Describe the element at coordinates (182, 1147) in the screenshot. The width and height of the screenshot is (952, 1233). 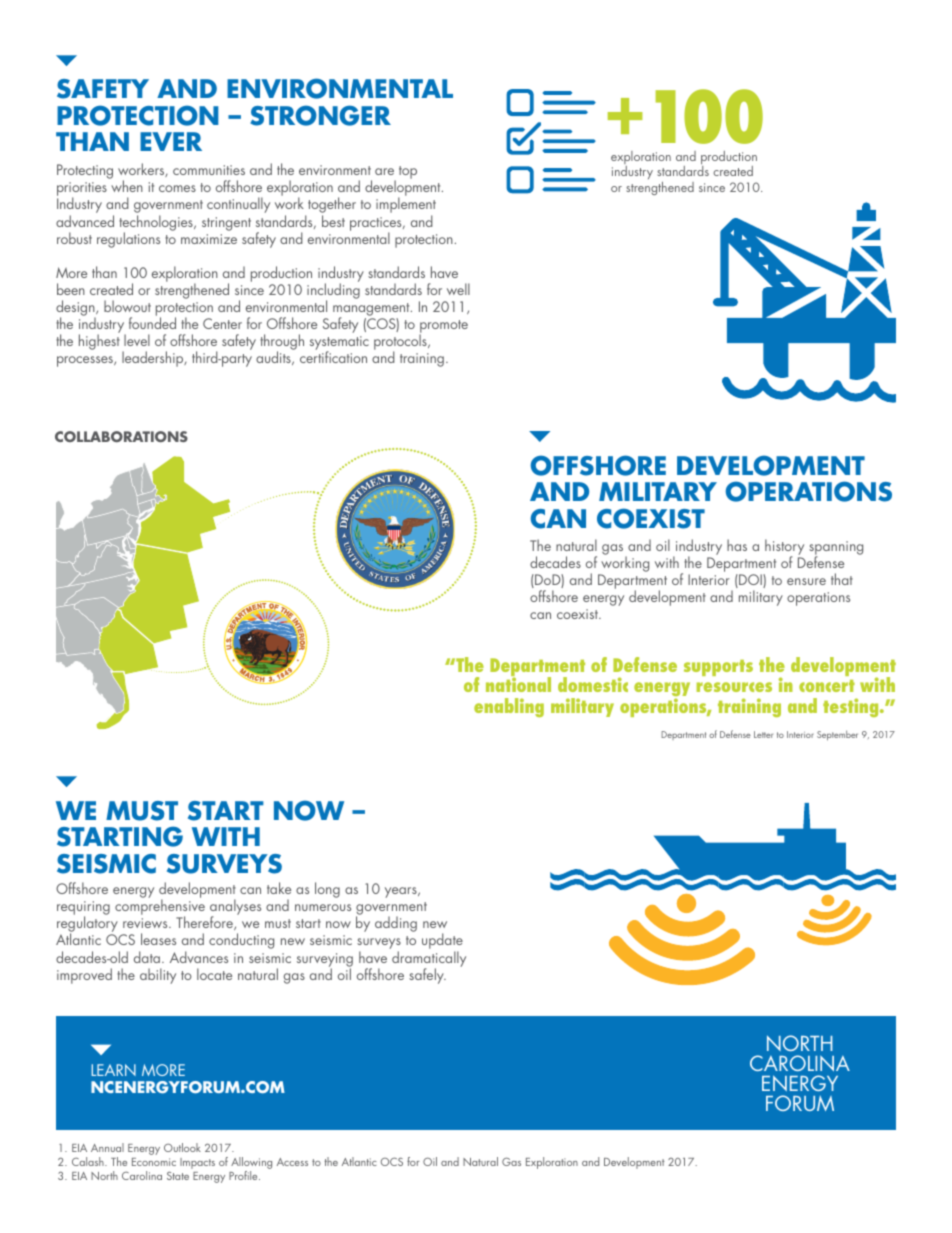
I see `Outlook` at that location.
